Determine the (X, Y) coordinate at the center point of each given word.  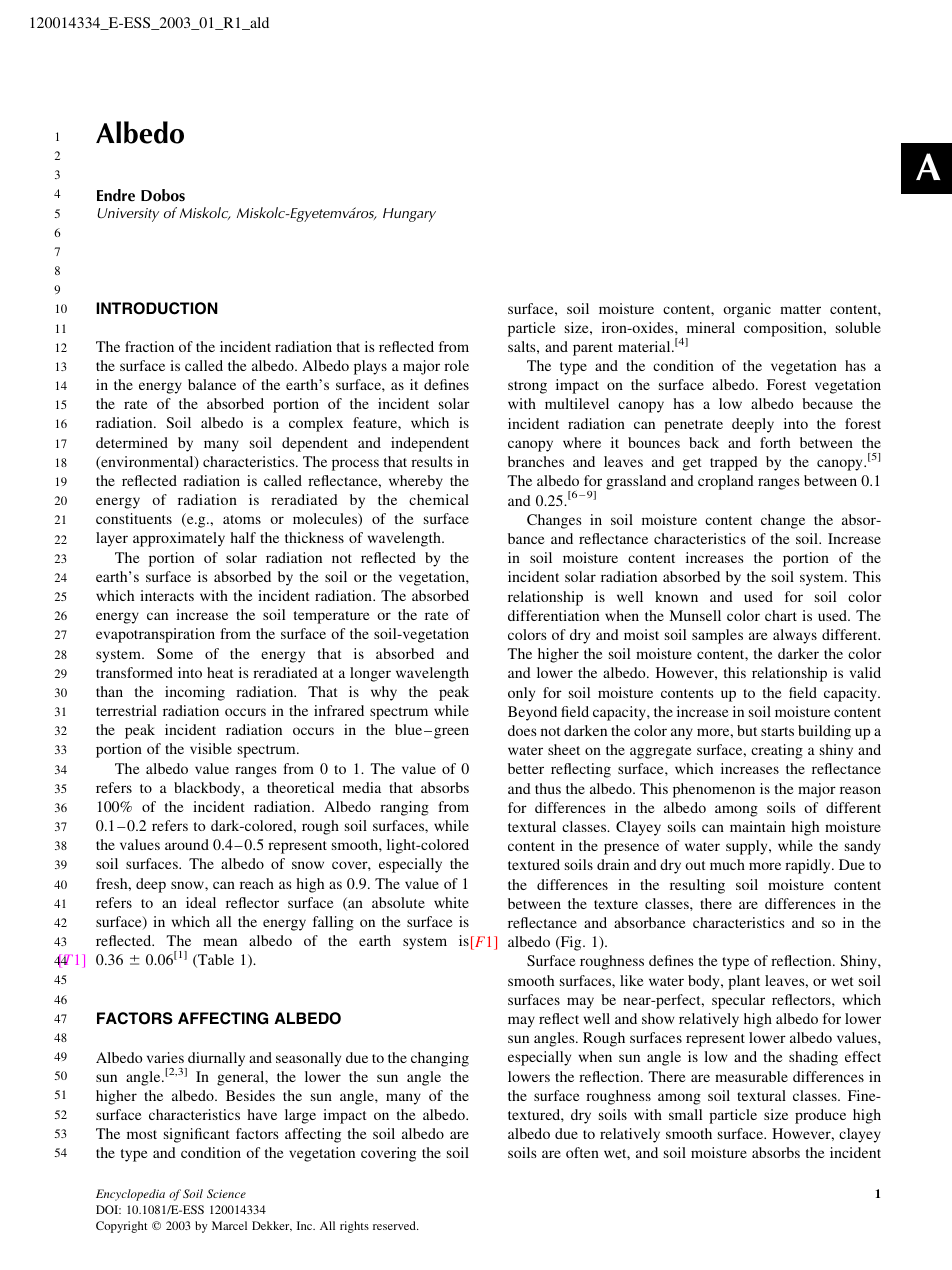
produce (820, 1116)
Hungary (409, 215)
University (128, 215)
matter (800, 309)
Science (226, 1193)
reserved (395, 1225)
